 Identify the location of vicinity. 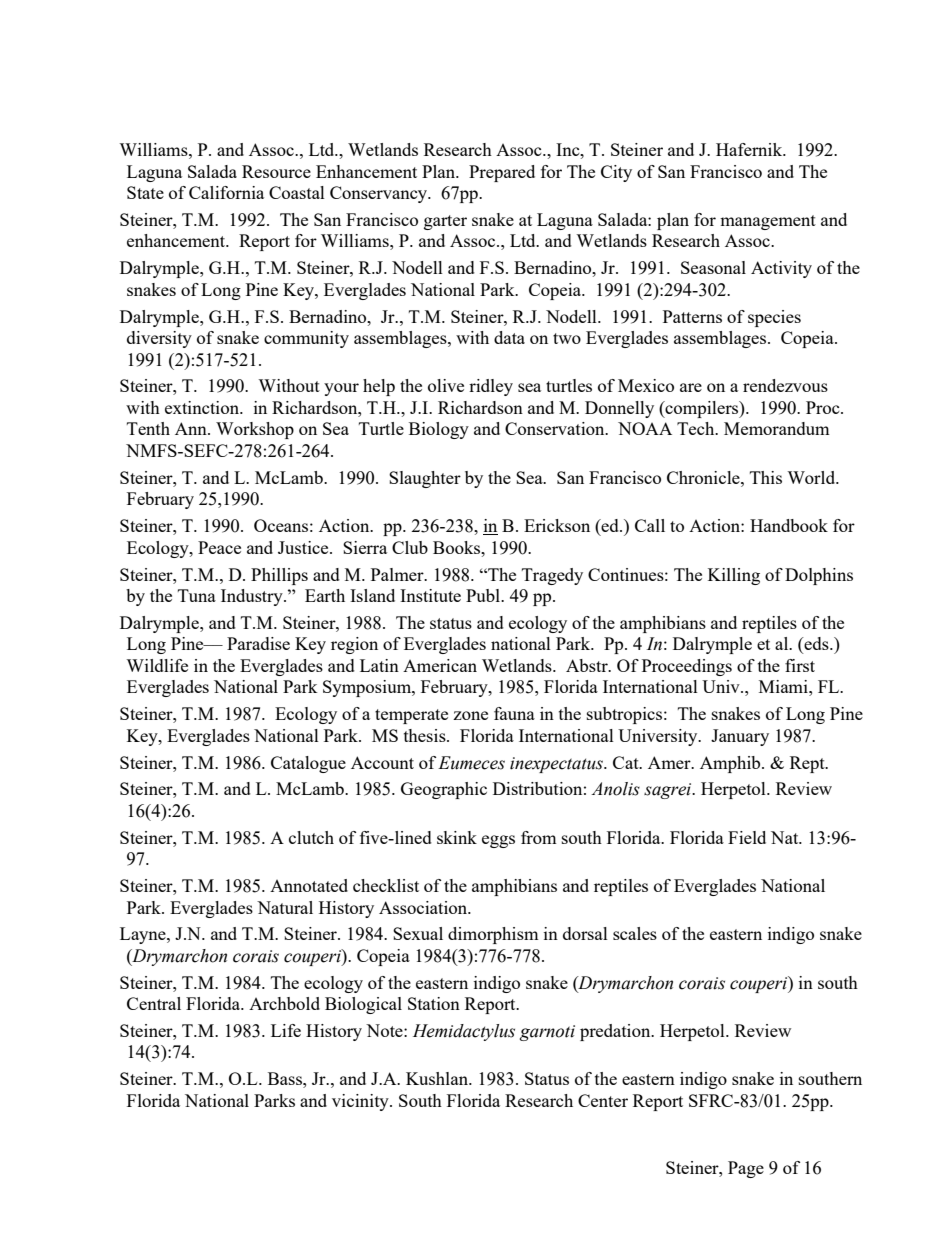
(361, 1102).
